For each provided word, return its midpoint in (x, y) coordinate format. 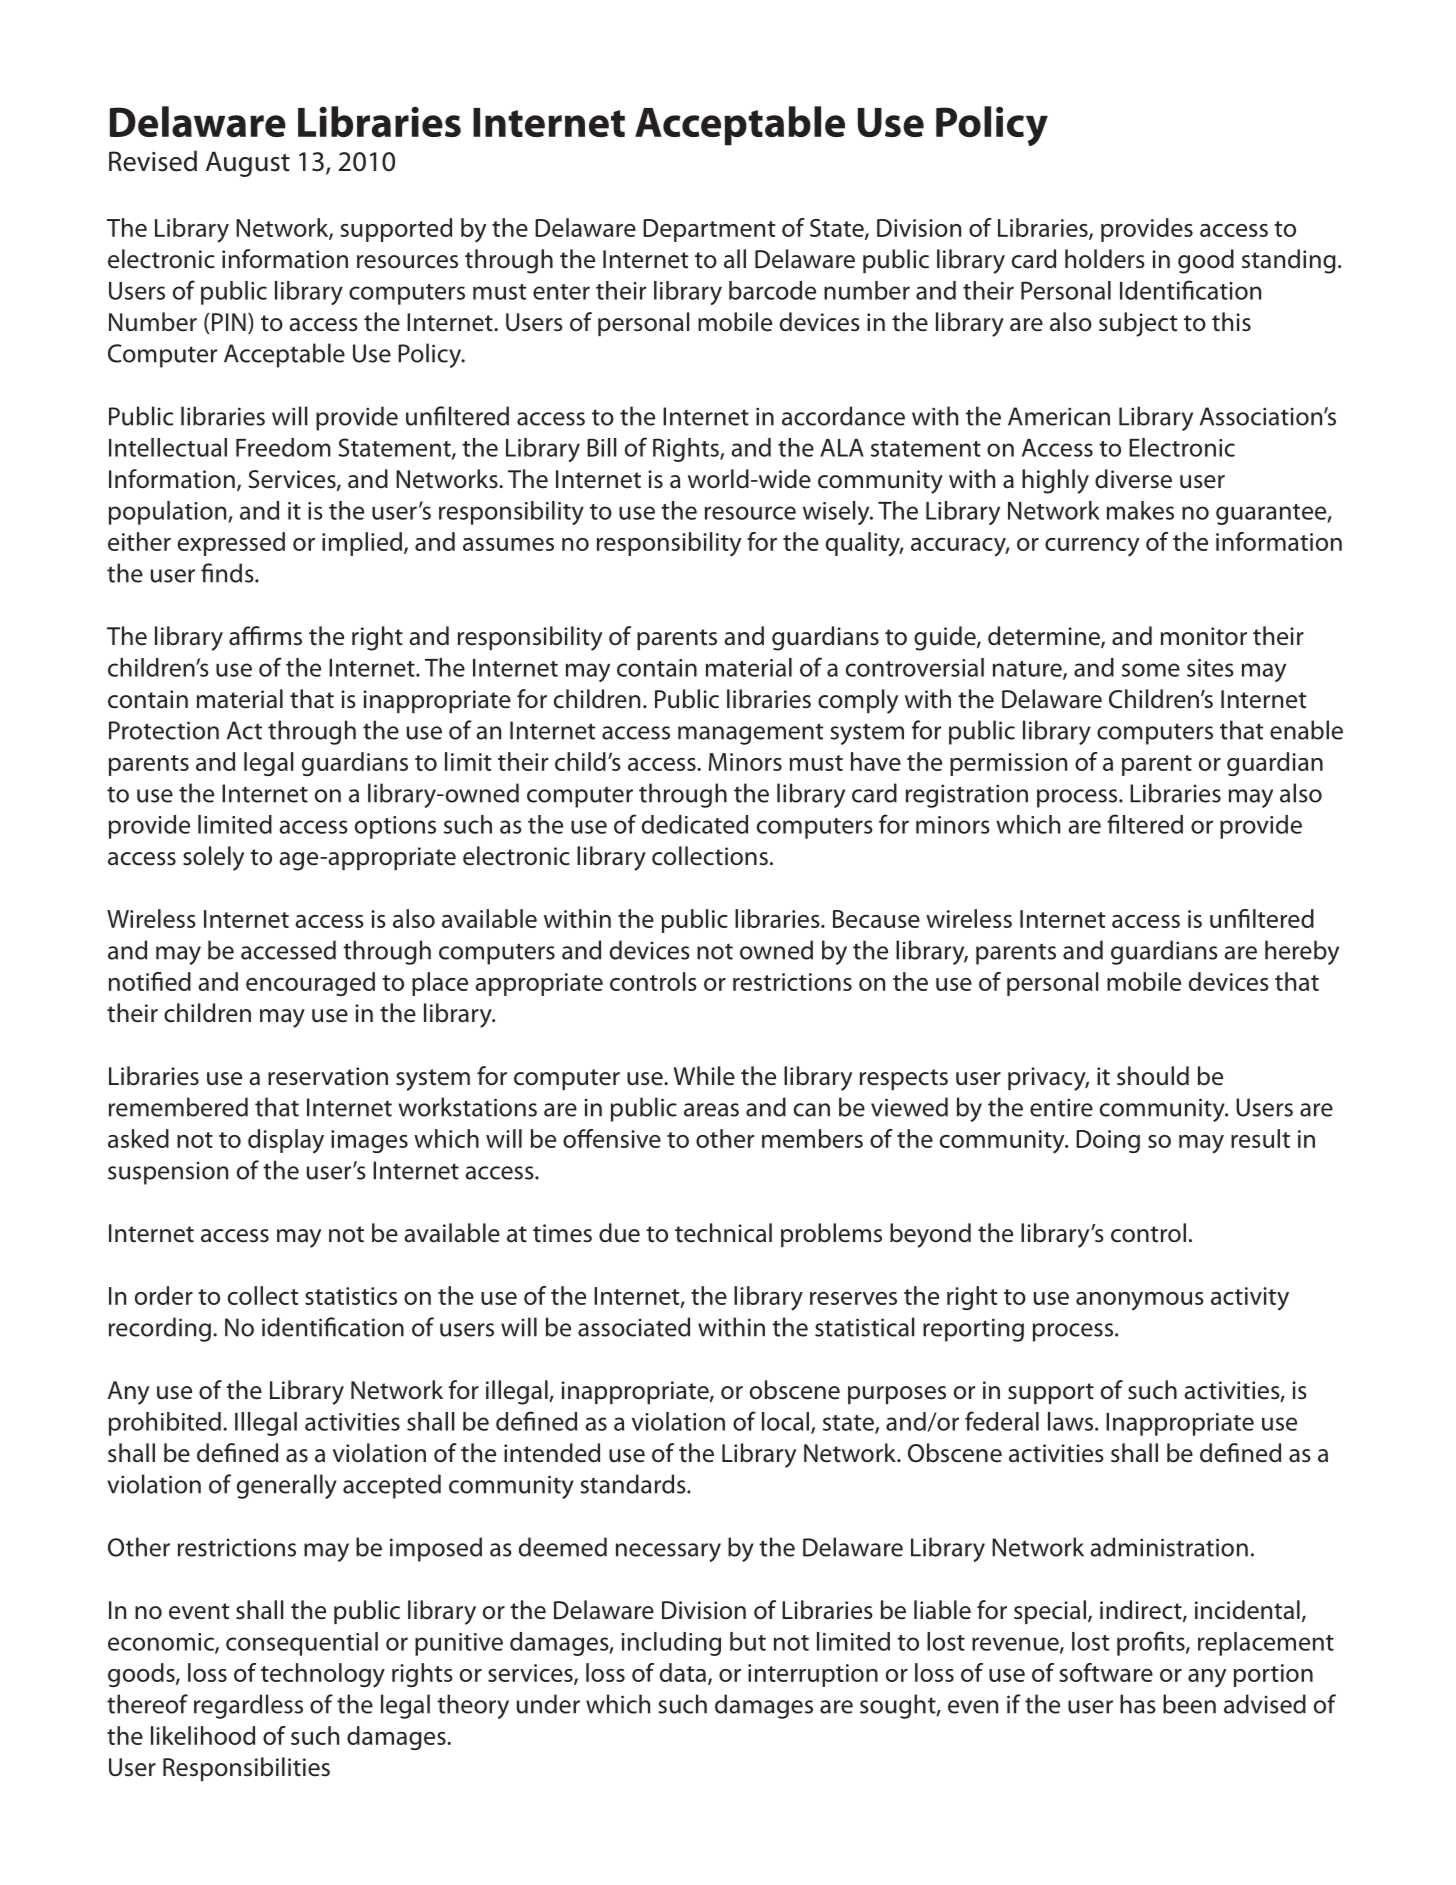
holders (1105, 259)
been (1189, 1704)
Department (709, 230)
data (683, 1672)
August (248, 164)
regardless (248, 1706)
